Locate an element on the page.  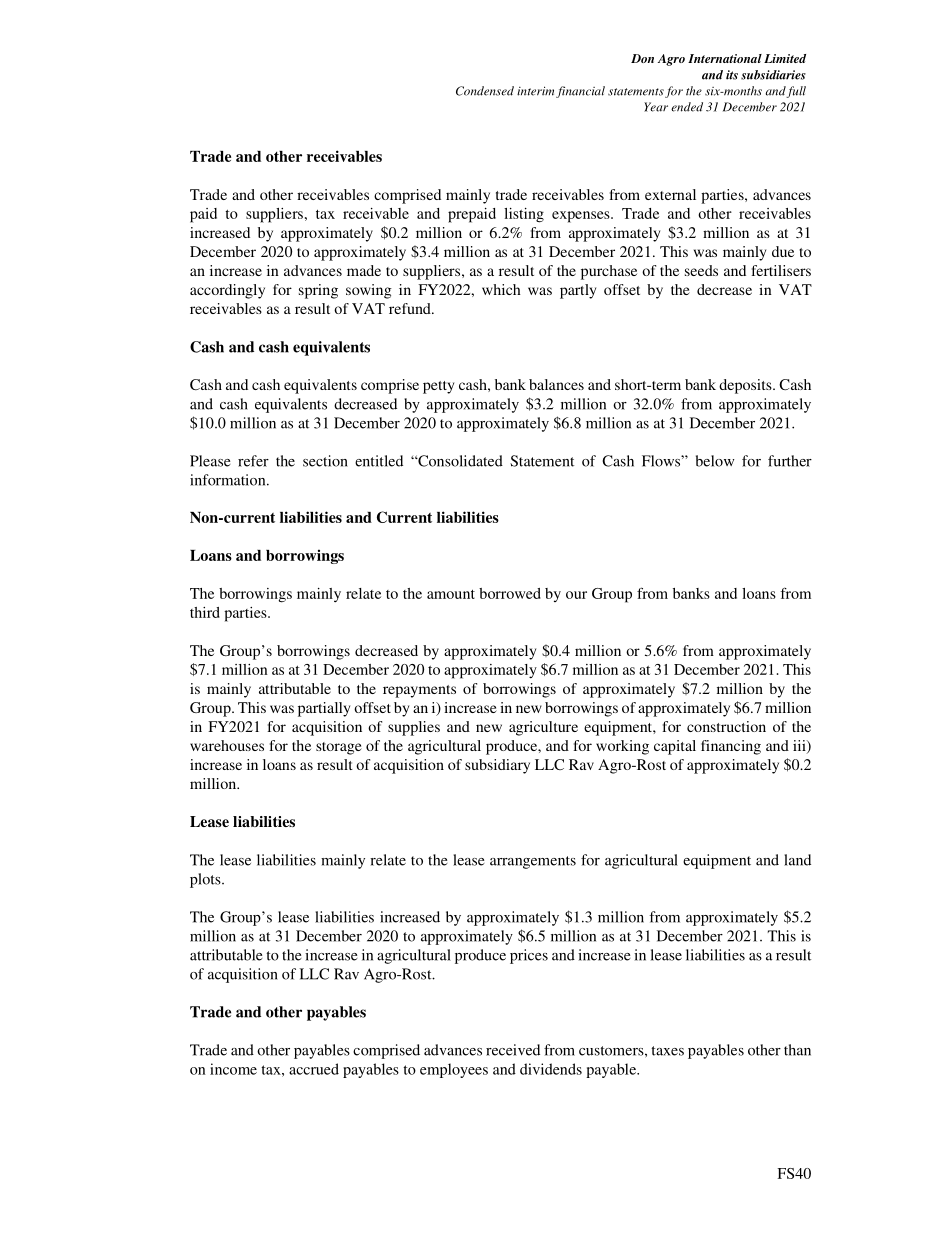
partially is located at coordinates (324, 709).
